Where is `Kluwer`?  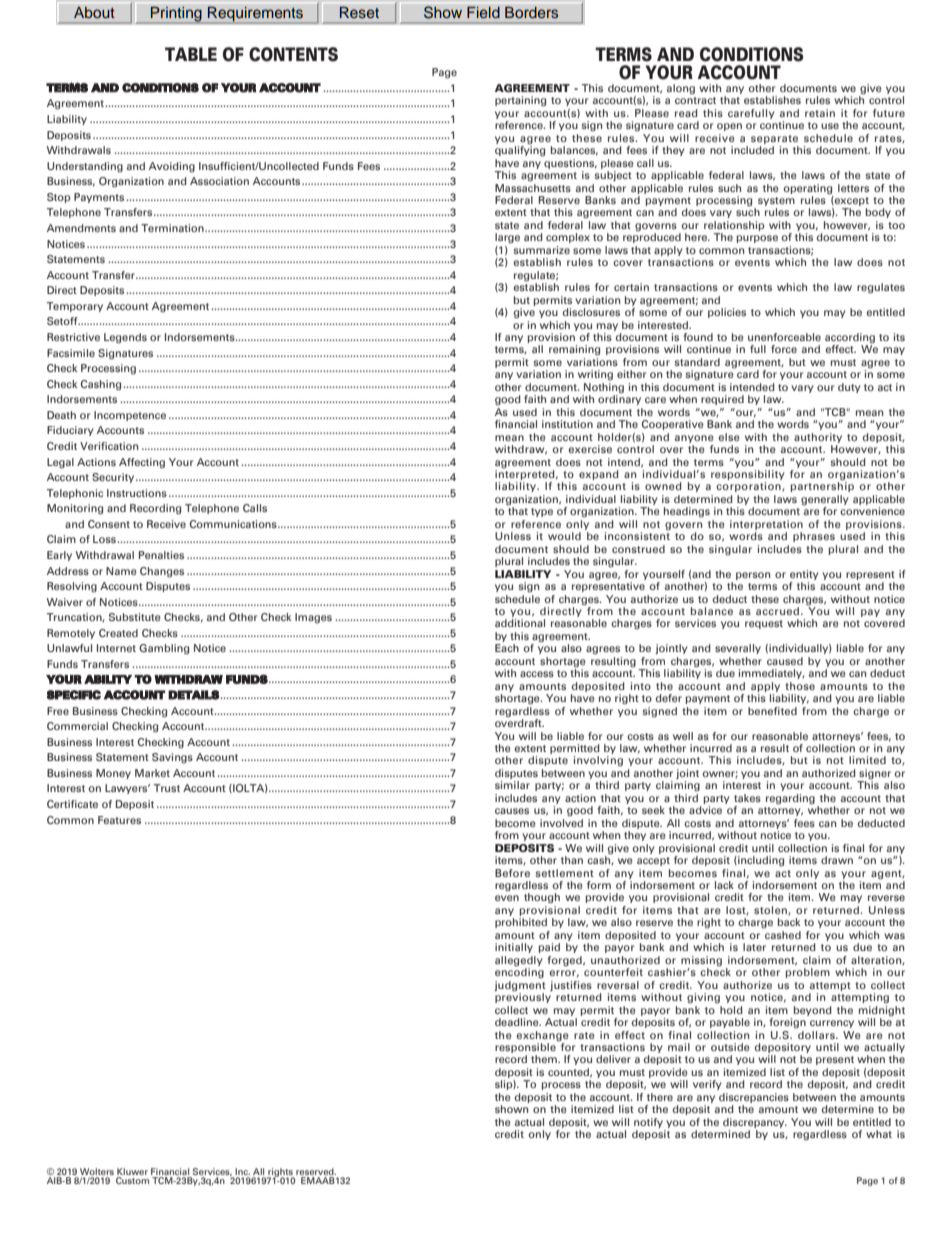 Kluwer is located at coordinates (132, 1171).
